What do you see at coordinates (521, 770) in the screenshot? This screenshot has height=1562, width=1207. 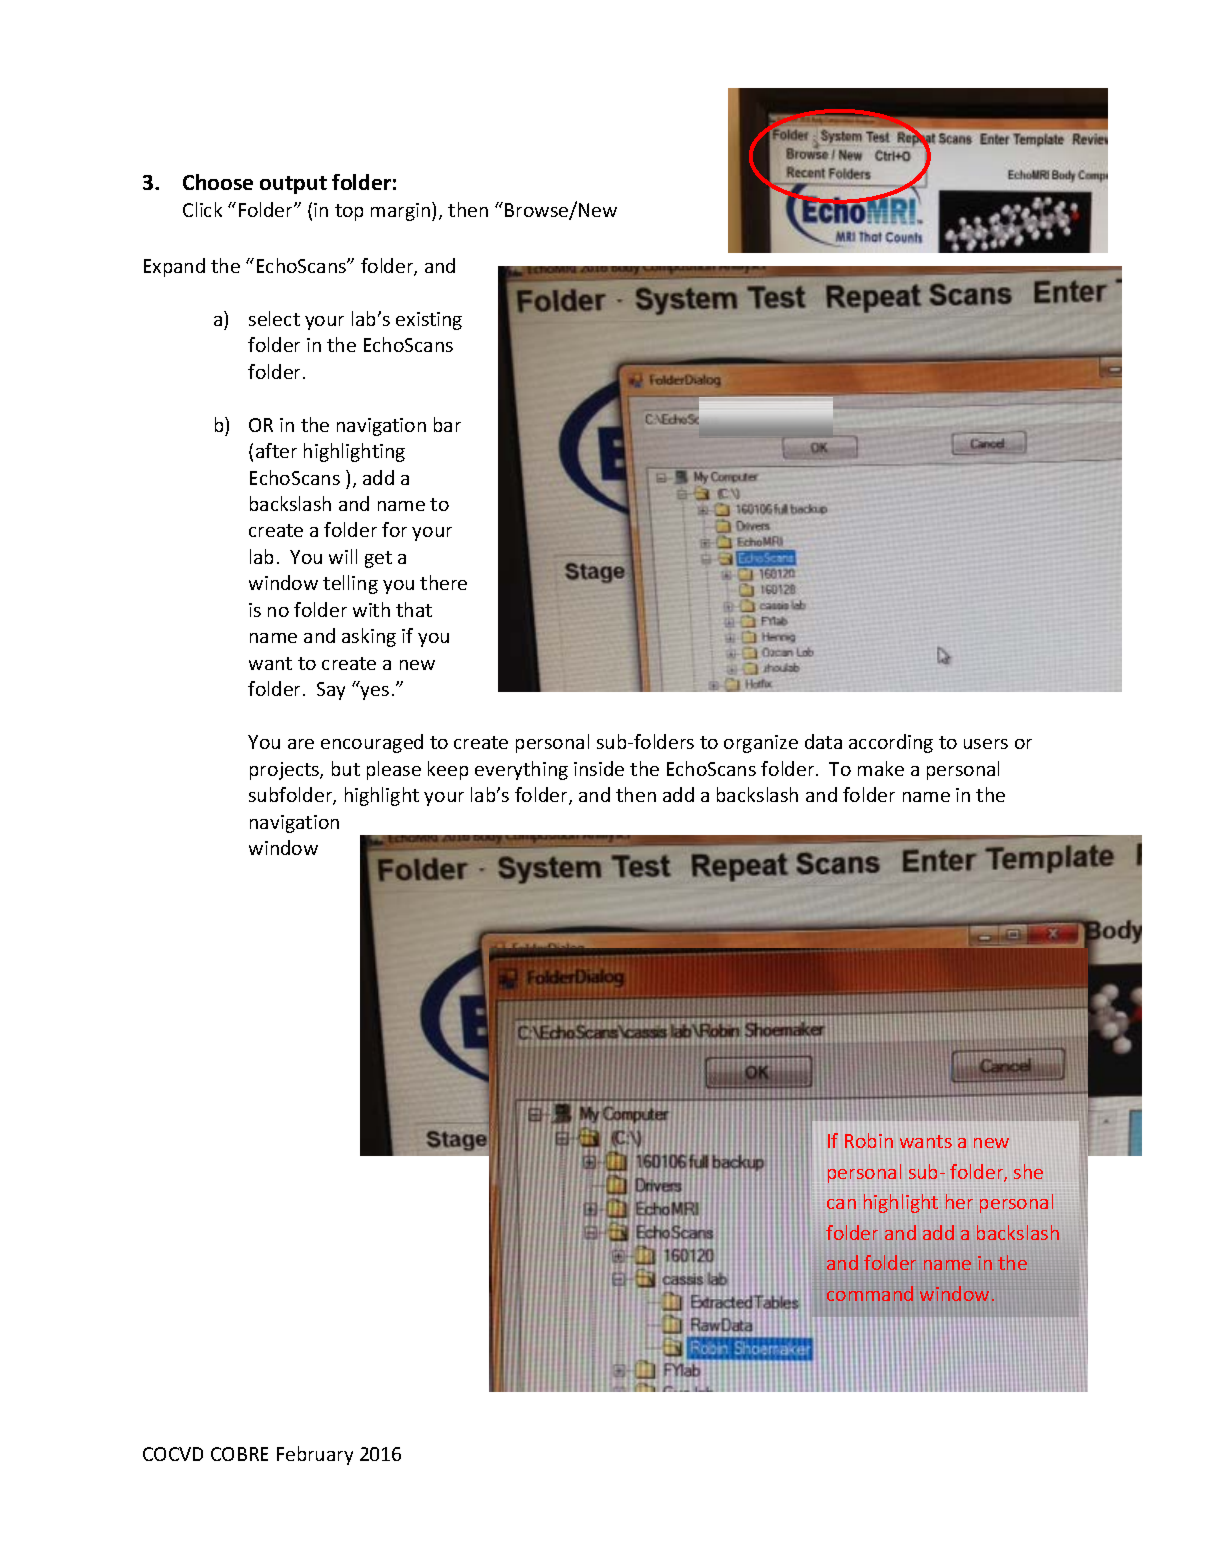 I see `everything` at bounding box center [521, 770].
